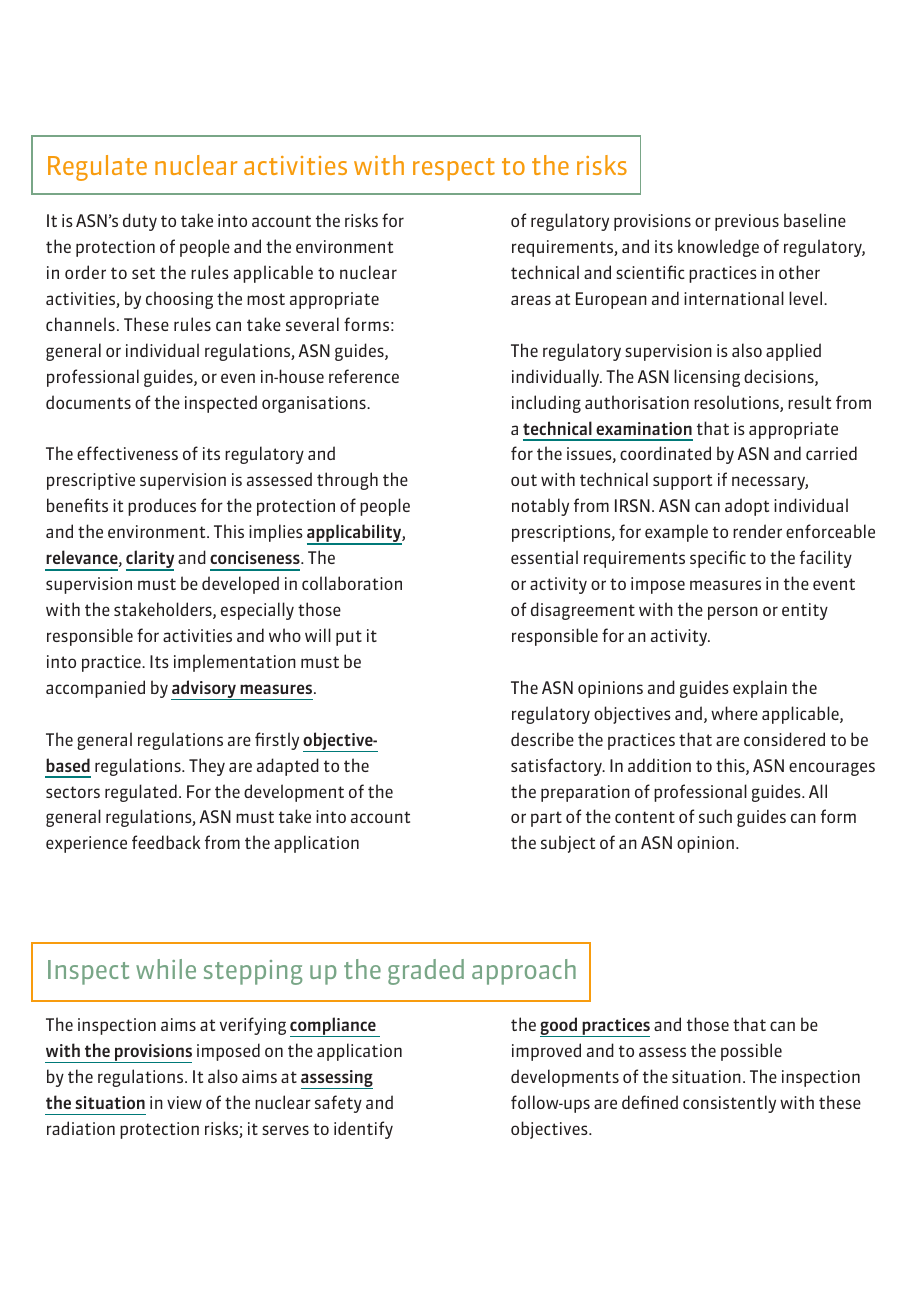 The image size is (924, 1293). What do you see at coordinates (349, 638) in the page?
I see `put` at bounding box center [349, 638].
